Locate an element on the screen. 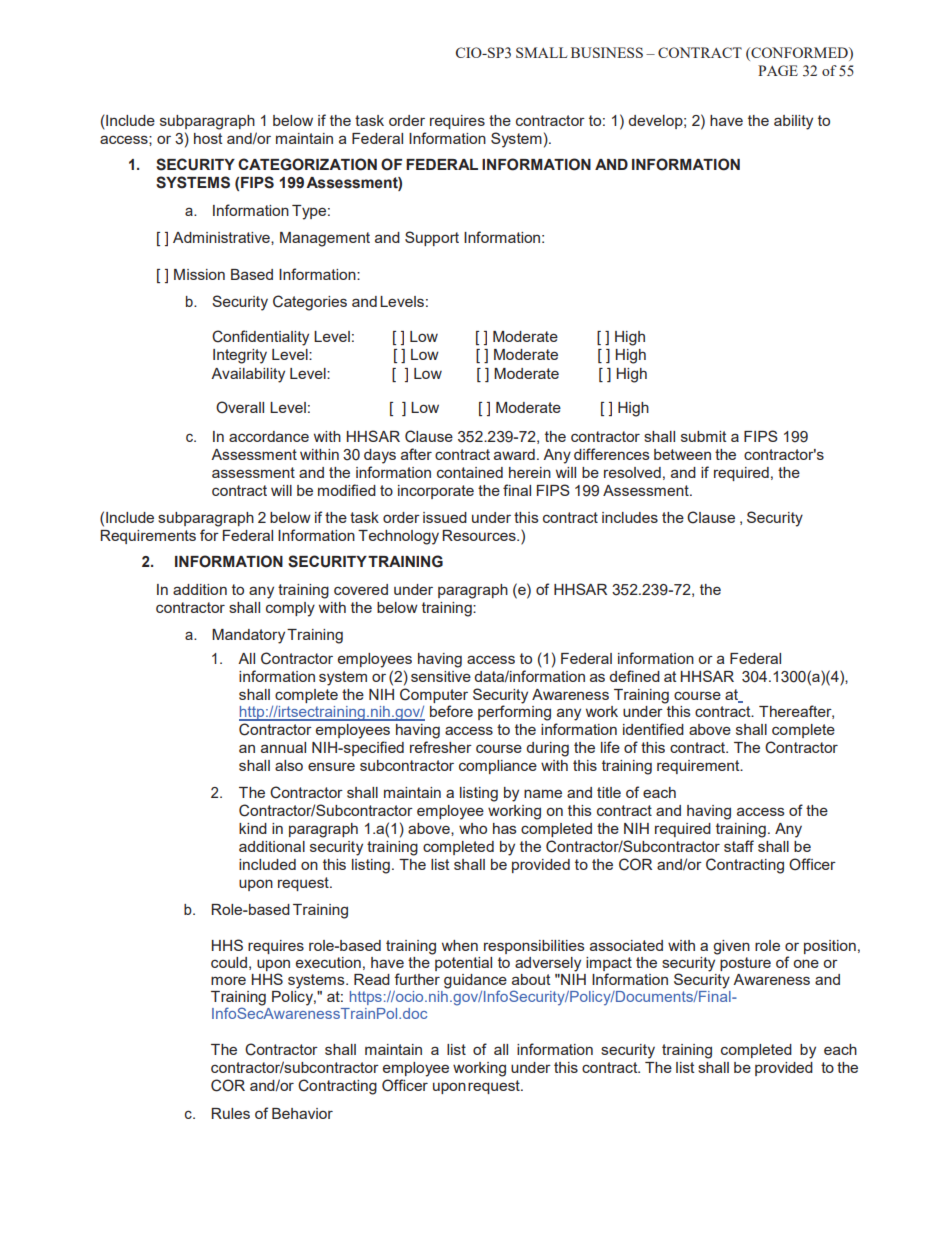 Image resolution: width=952 pixels, height=1233 pixels. SMALL is located at coordinates (542, 52).
